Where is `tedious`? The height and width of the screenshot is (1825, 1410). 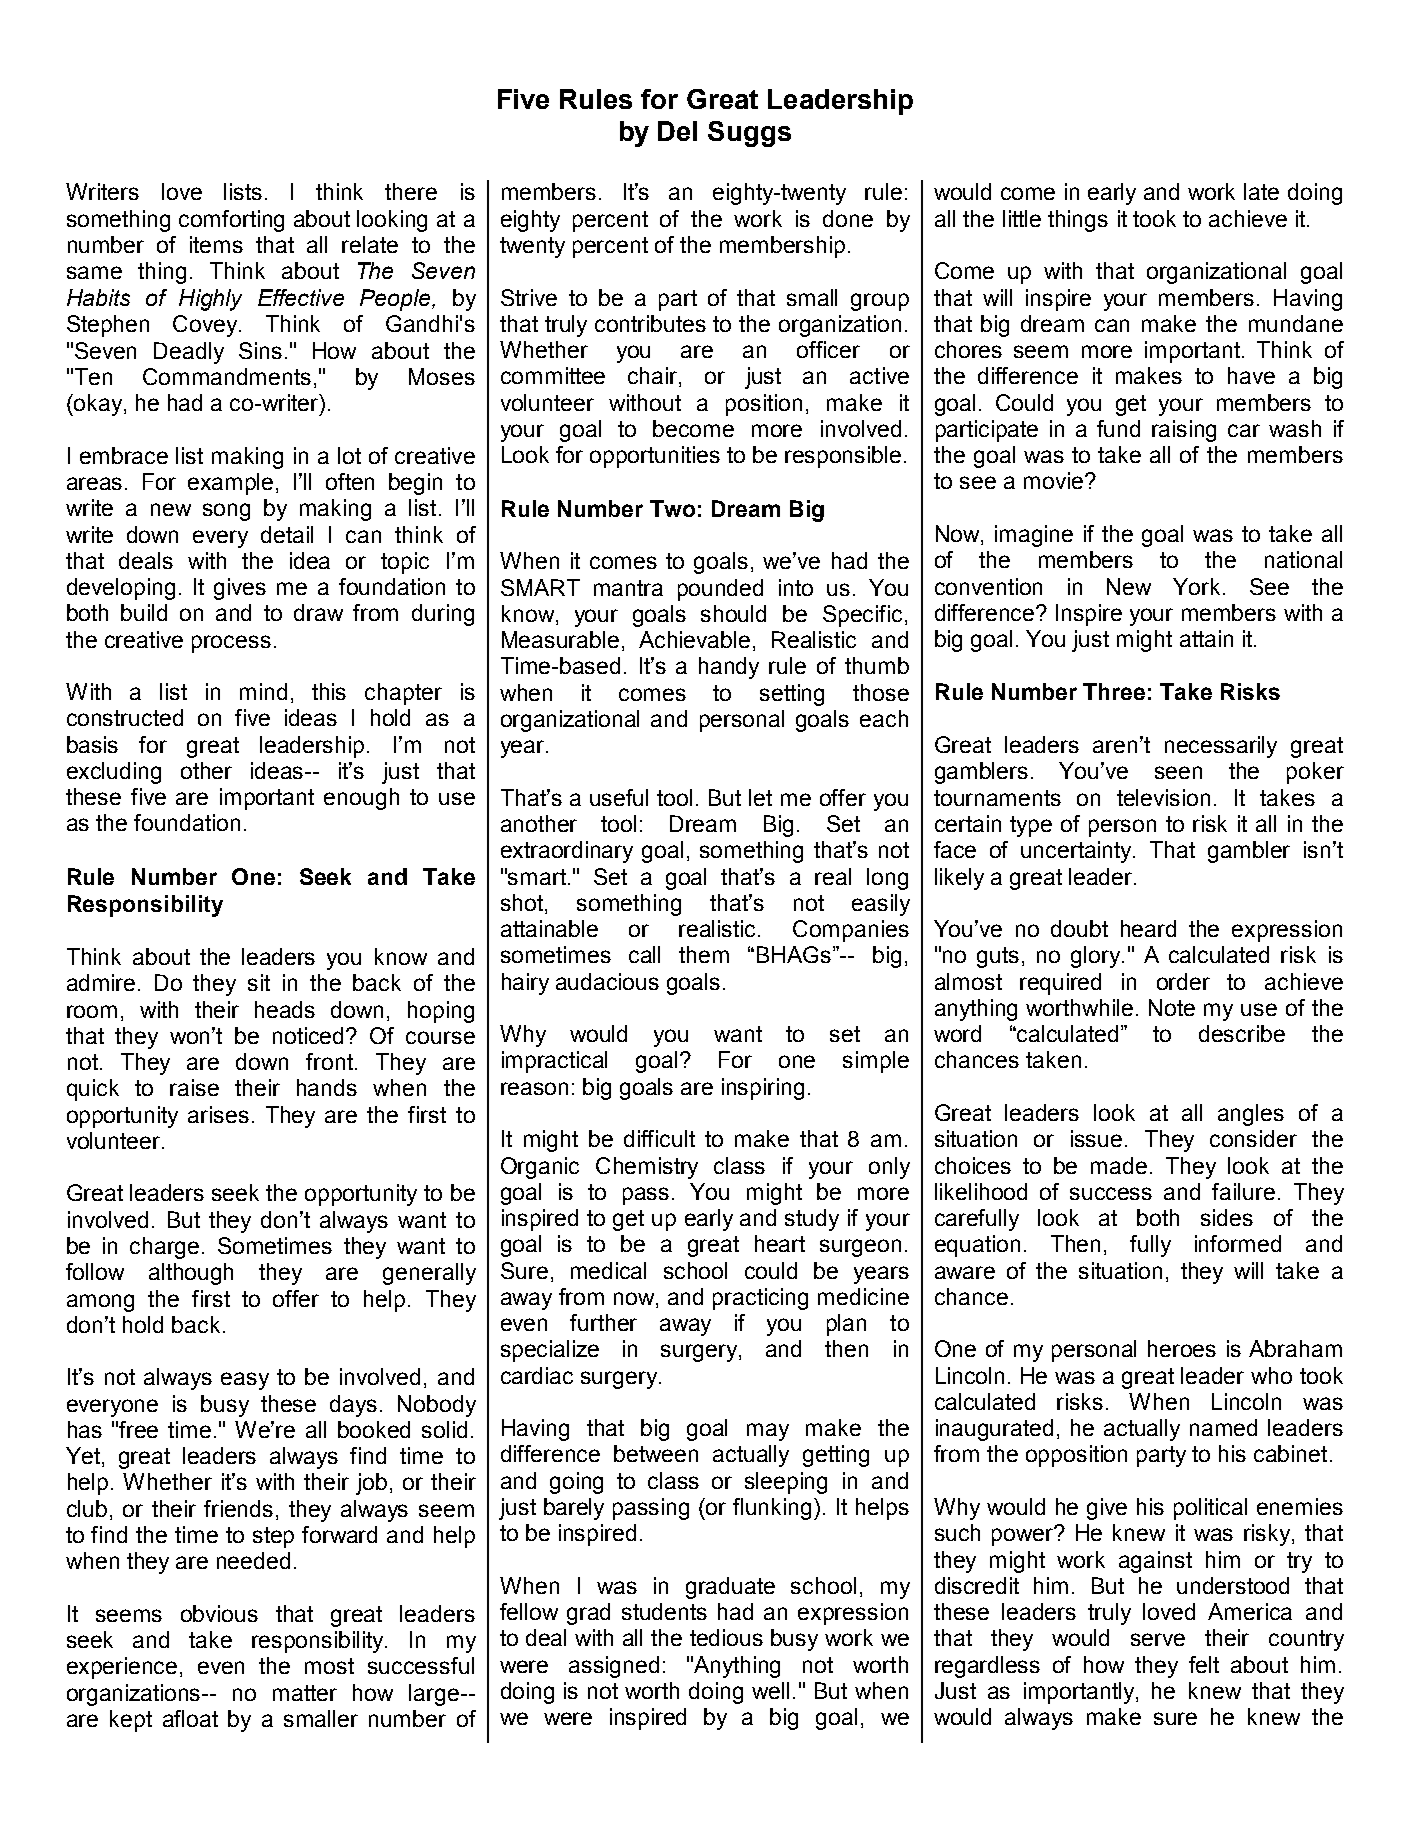
tedious is located at coordinates (726, 1637).
